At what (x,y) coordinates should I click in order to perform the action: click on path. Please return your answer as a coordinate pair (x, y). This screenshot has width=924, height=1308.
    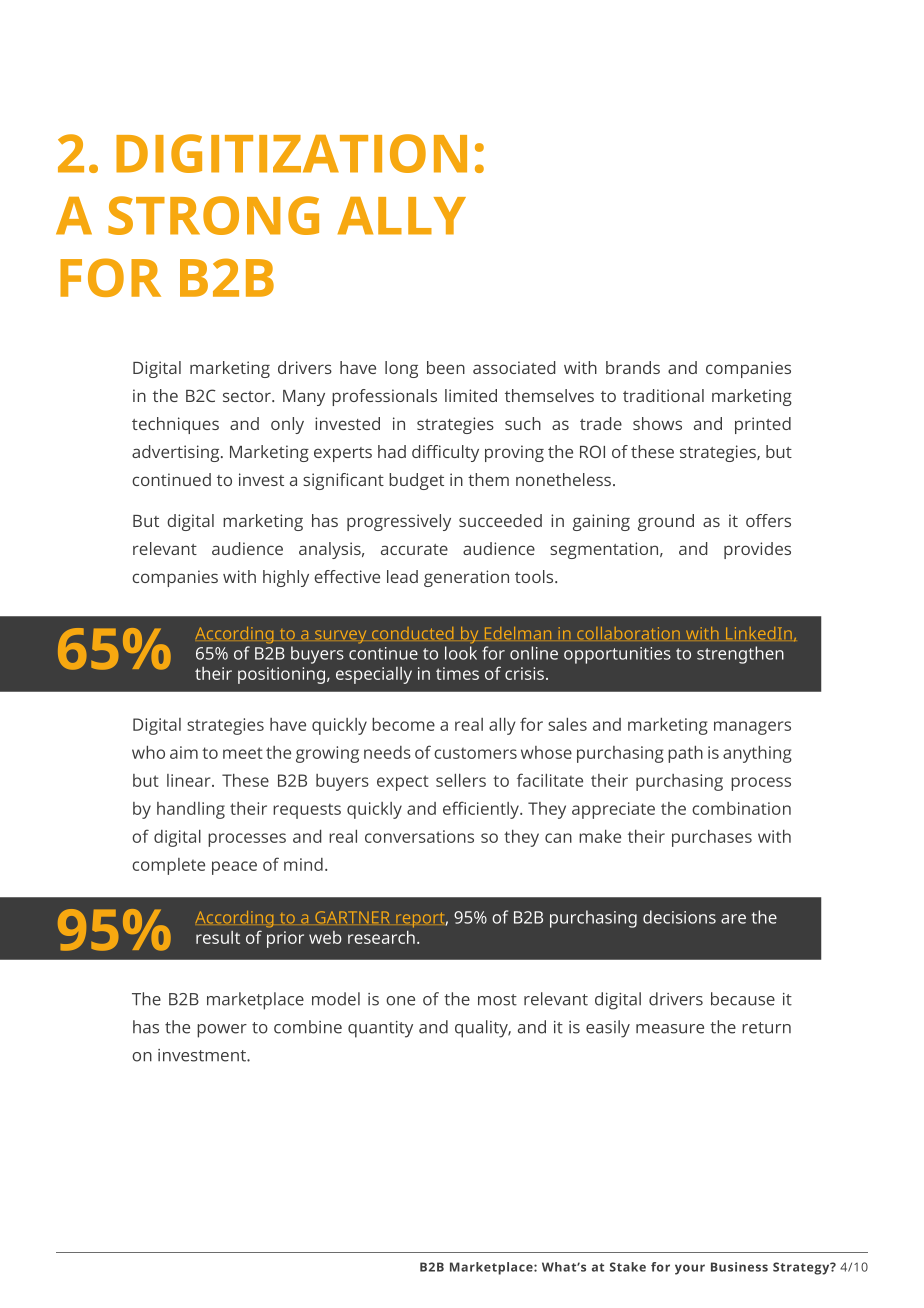
    Looking at the image, I should click on (685, 754).
